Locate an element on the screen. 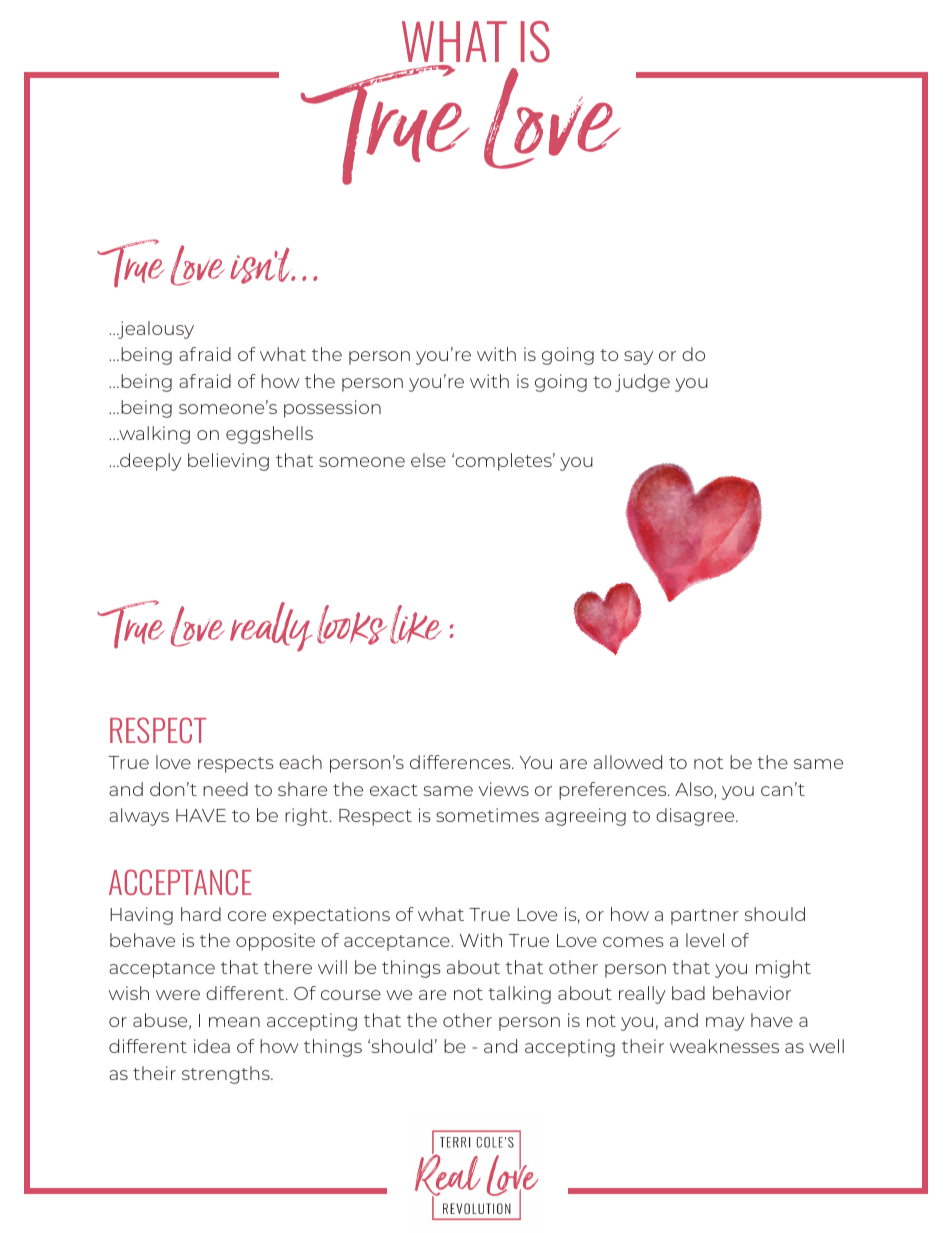 The image size is (952, 1233). weaknesses is located at coordinates (724, 1046).
